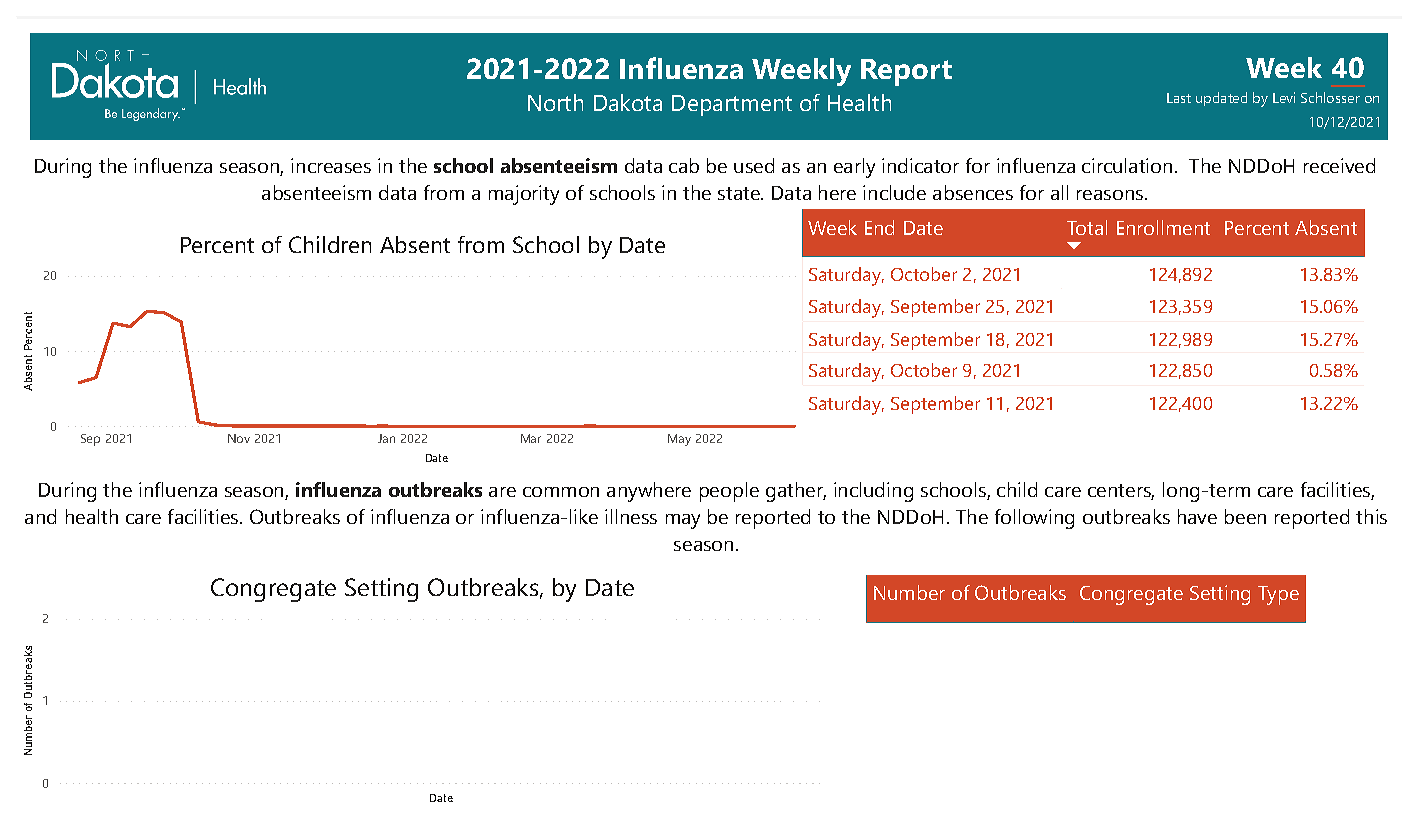  What do you see at coordinates (386, 438) in the page?
I see `Jan` at bounding box center [386, 438].
